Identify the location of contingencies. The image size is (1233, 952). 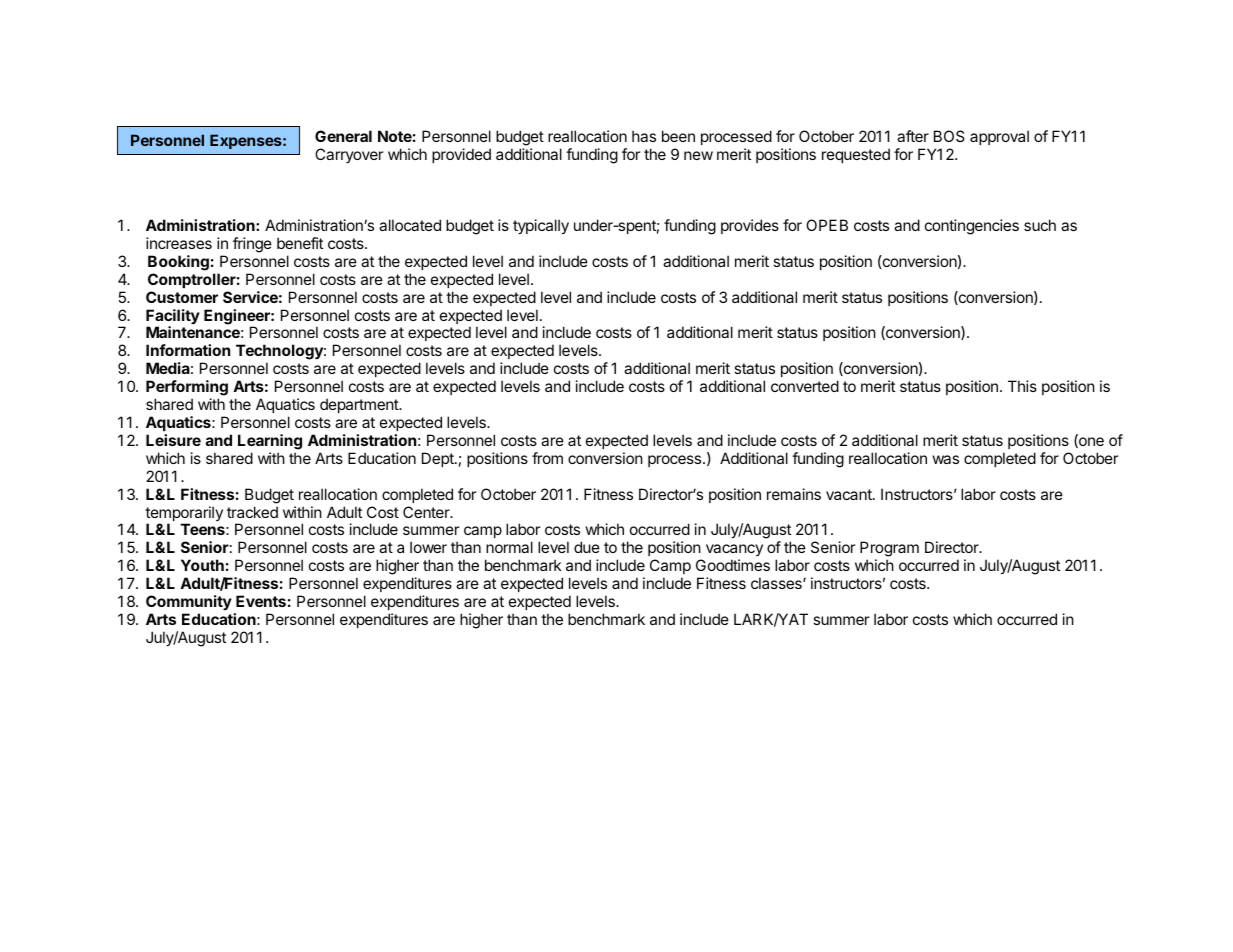
(972, 227).
